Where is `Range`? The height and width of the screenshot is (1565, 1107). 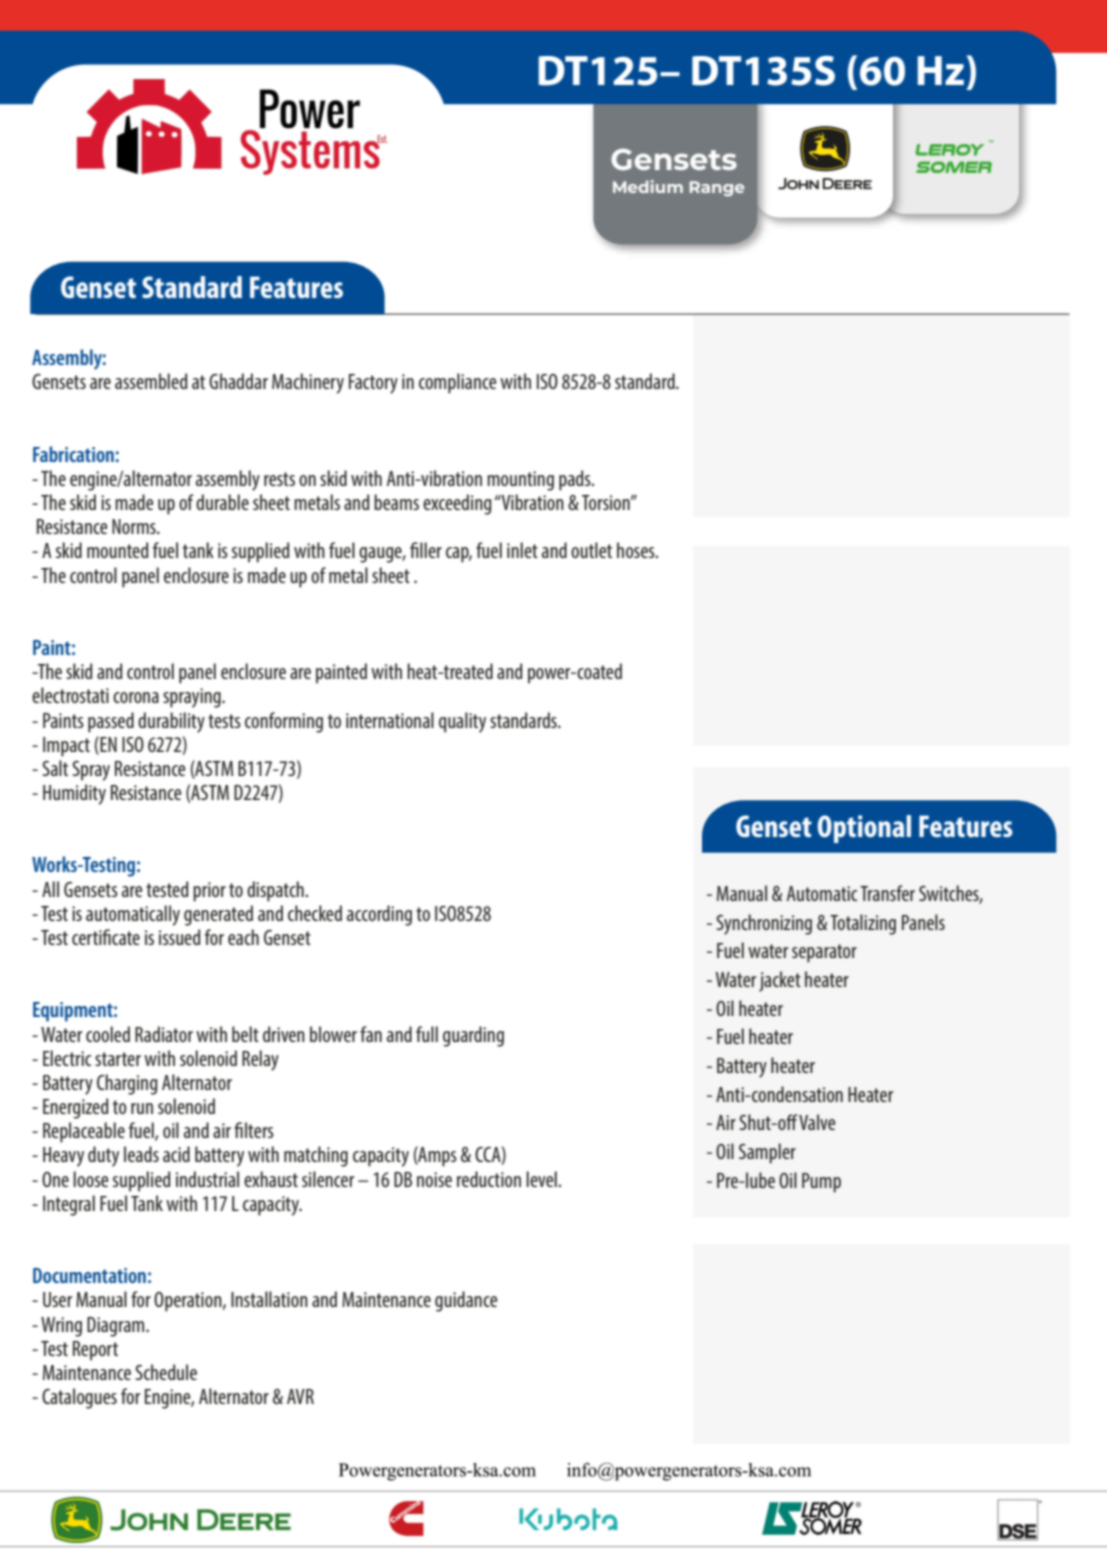
Range is located at coordinates (717, 189).
